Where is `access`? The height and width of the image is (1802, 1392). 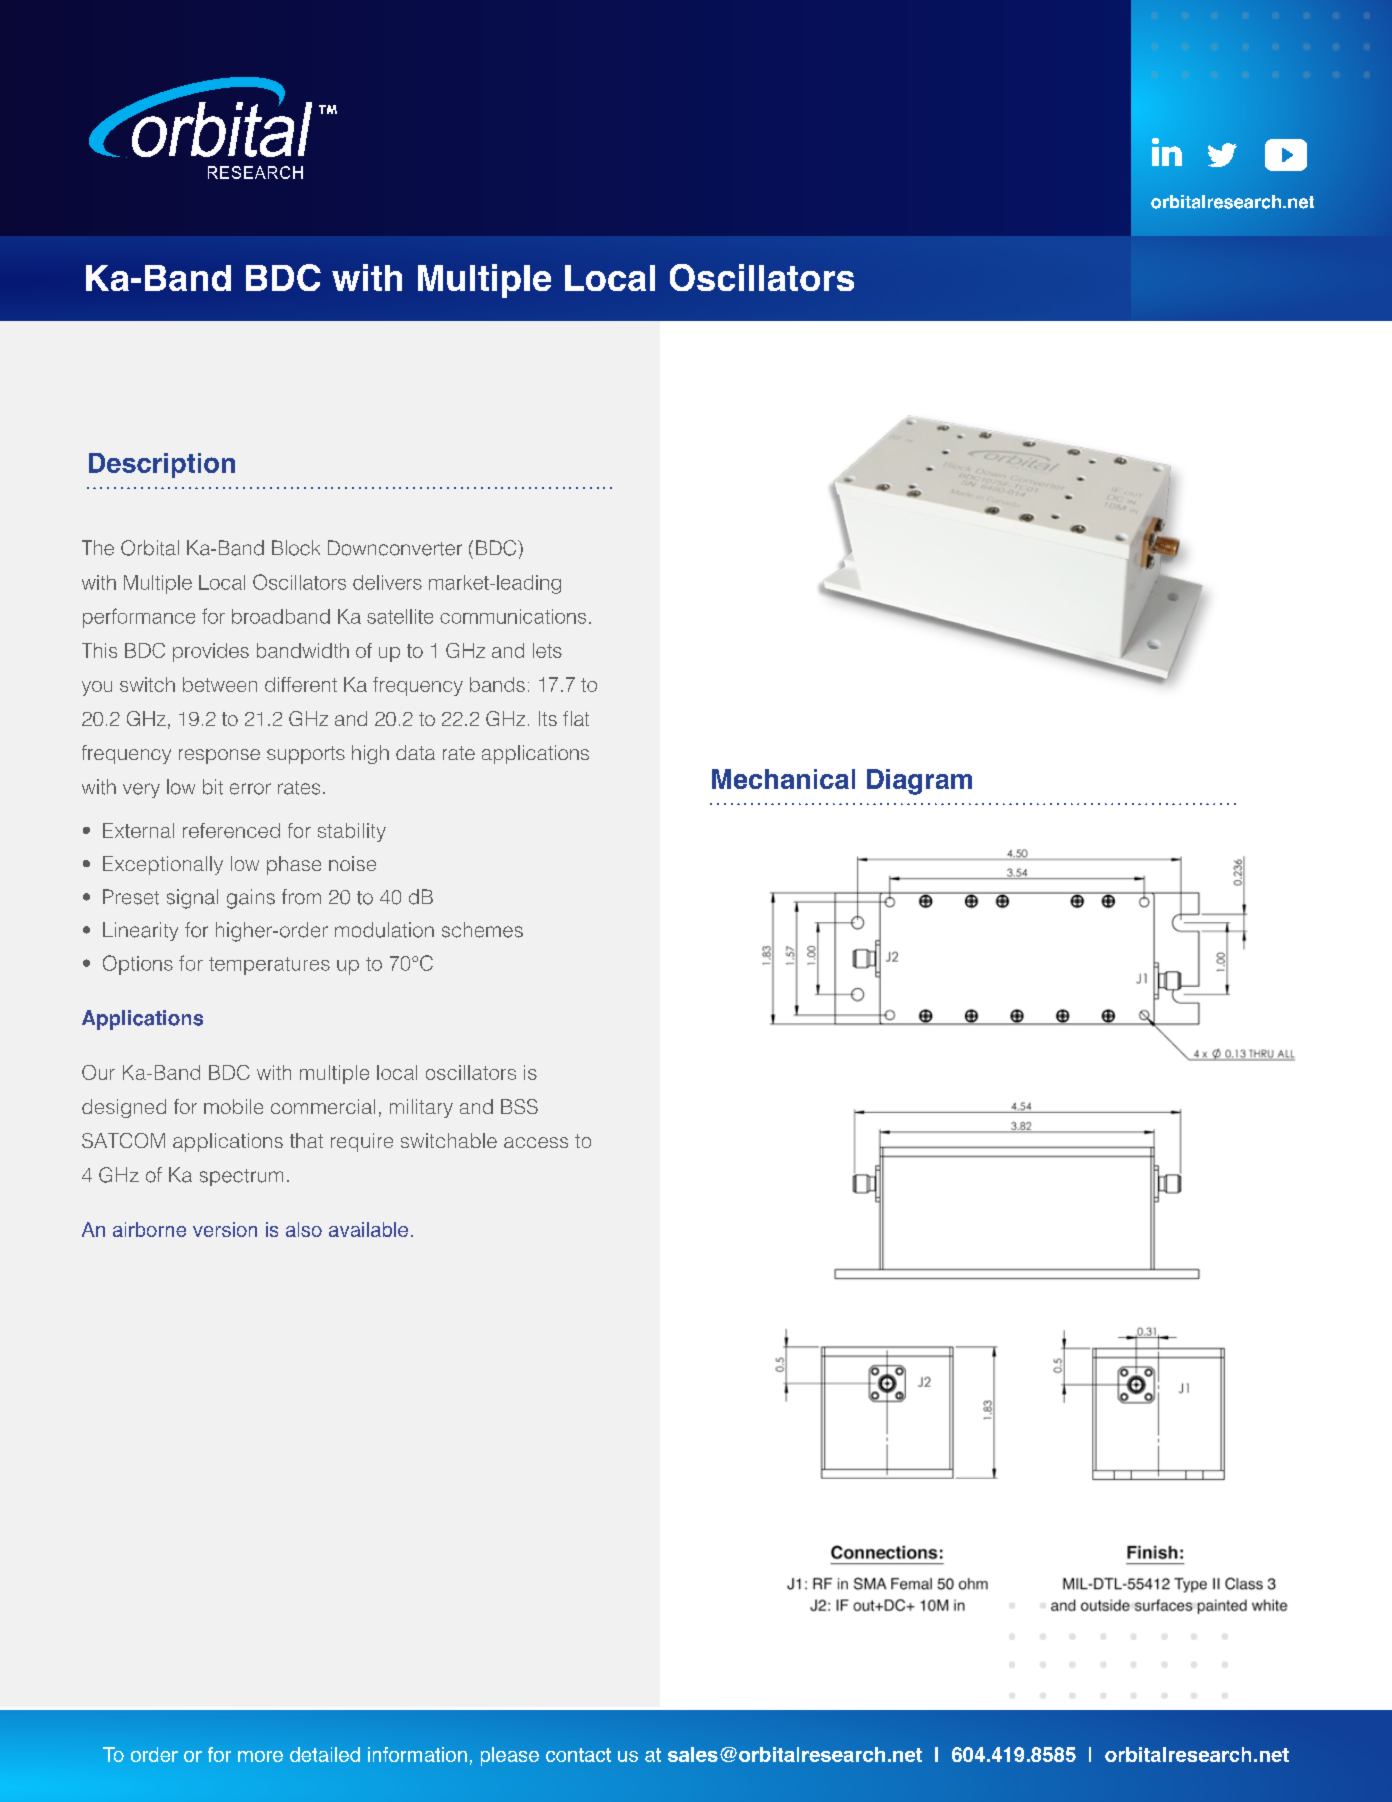
access is located at coordinates (536, 1142).
